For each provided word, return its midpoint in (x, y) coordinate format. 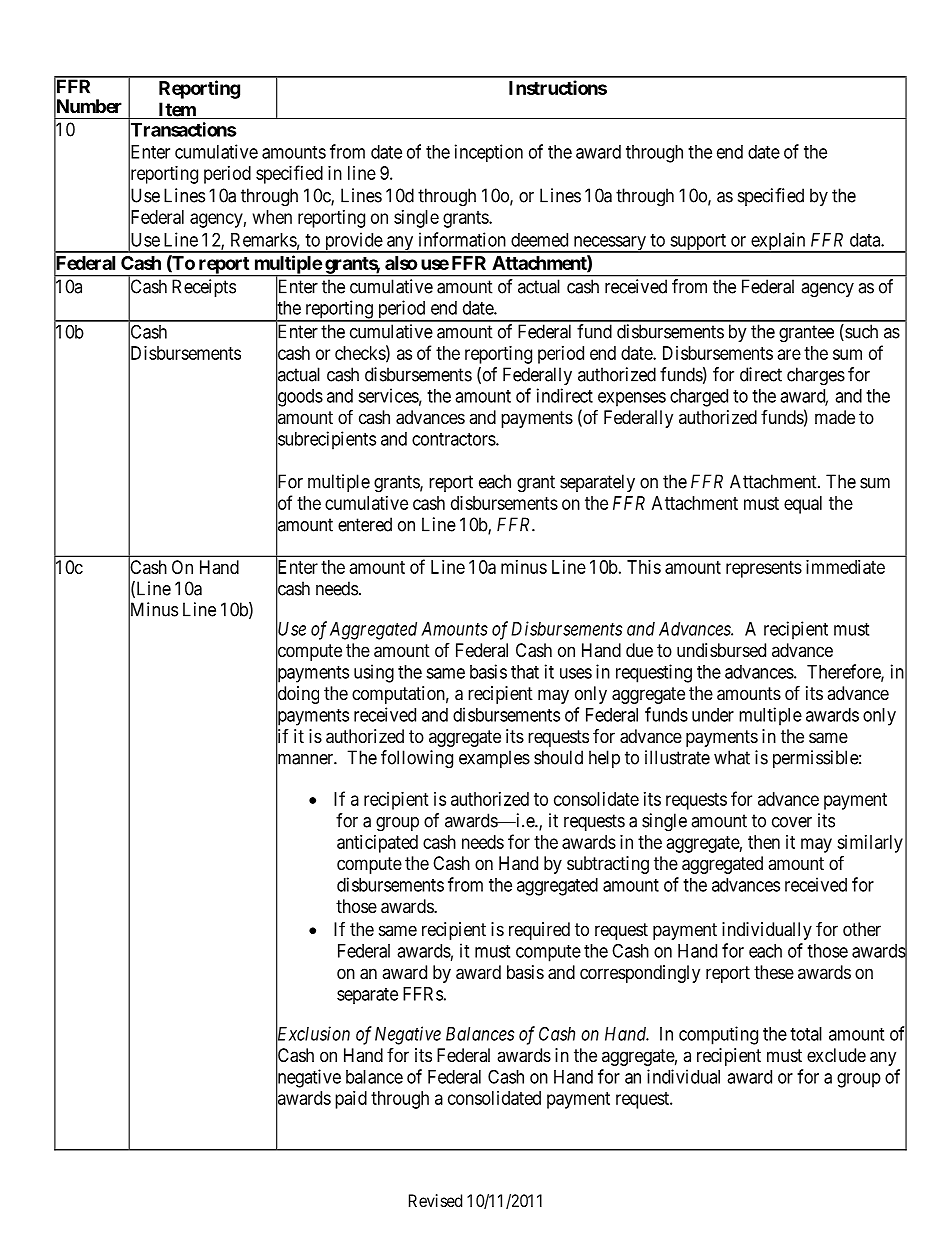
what (732, 757)
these (774, 972)
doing (297, 695)
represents (764, 569)
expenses (632, 399)
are (789, 354)
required (539, 931)
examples (494, 759)
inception (489, 153)
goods (299, 398)
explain (778, 242)
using (374, 673)
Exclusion (313, 1034)
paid (351, 1100)
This (644, 567)
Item (177, 110)
